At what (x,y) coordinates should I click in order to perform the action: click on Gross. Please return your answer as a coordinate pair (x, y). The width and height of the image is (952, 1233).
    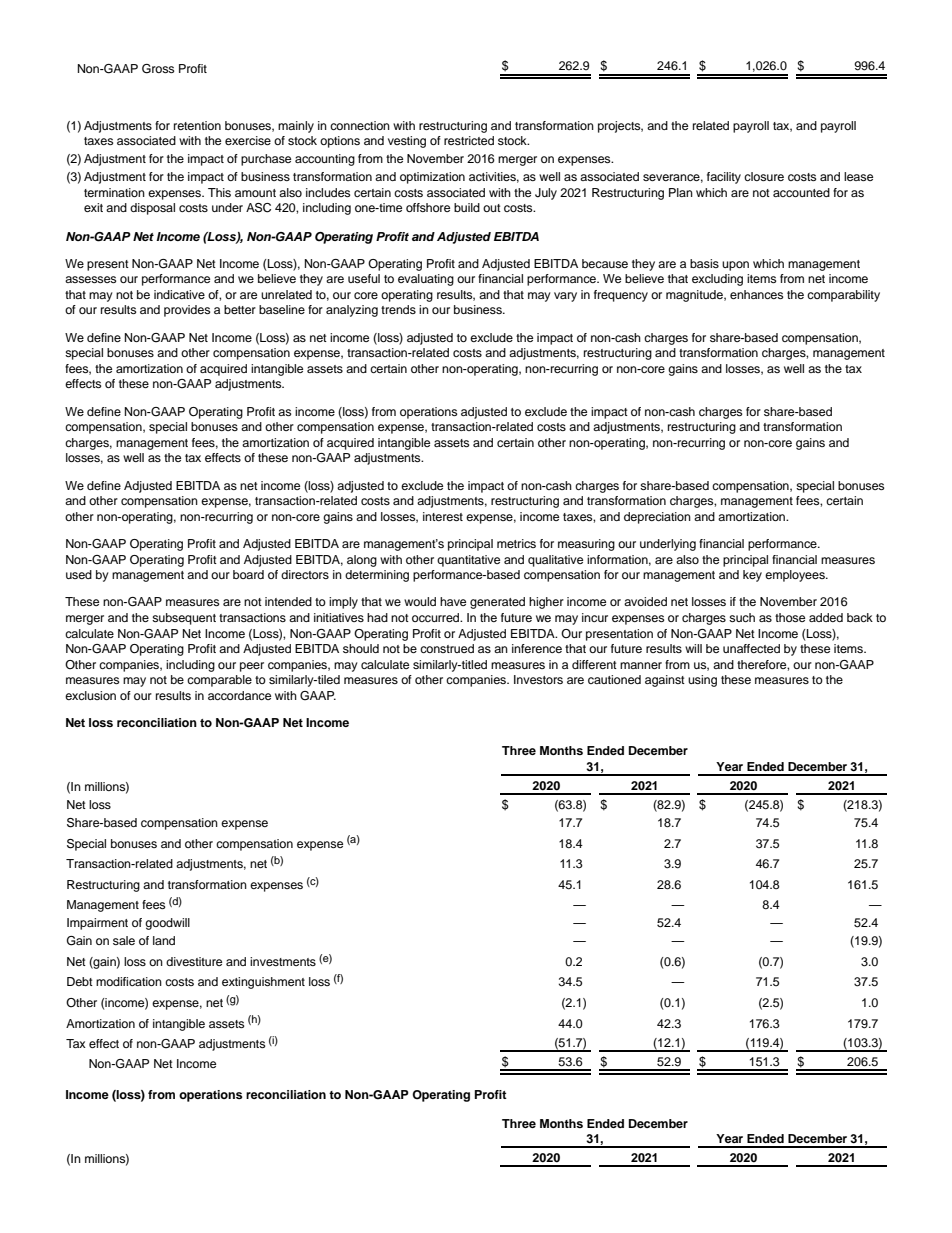
    Looking at the image, I should click on (158, 69).
